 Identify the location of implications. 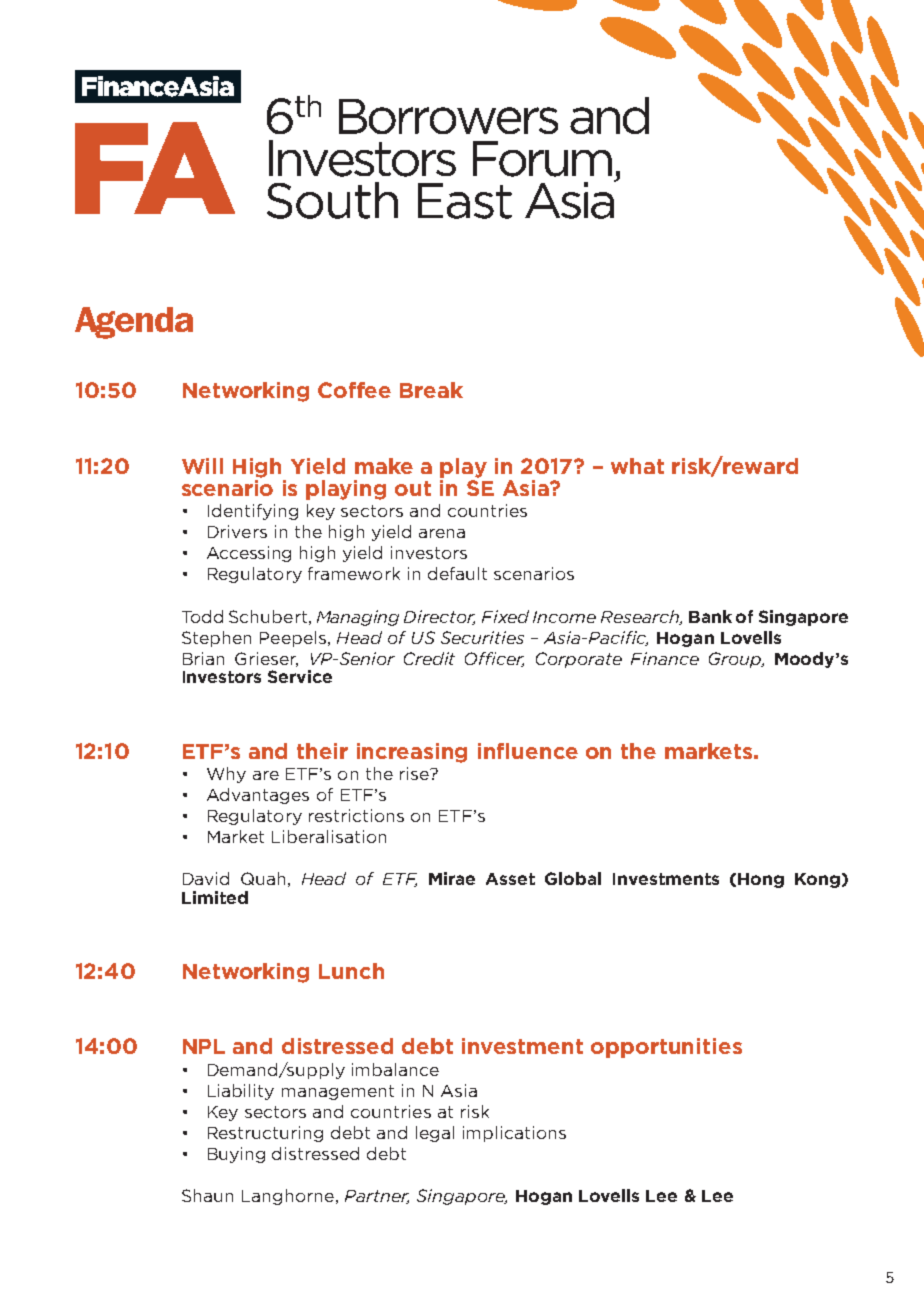
(514, 1134).
